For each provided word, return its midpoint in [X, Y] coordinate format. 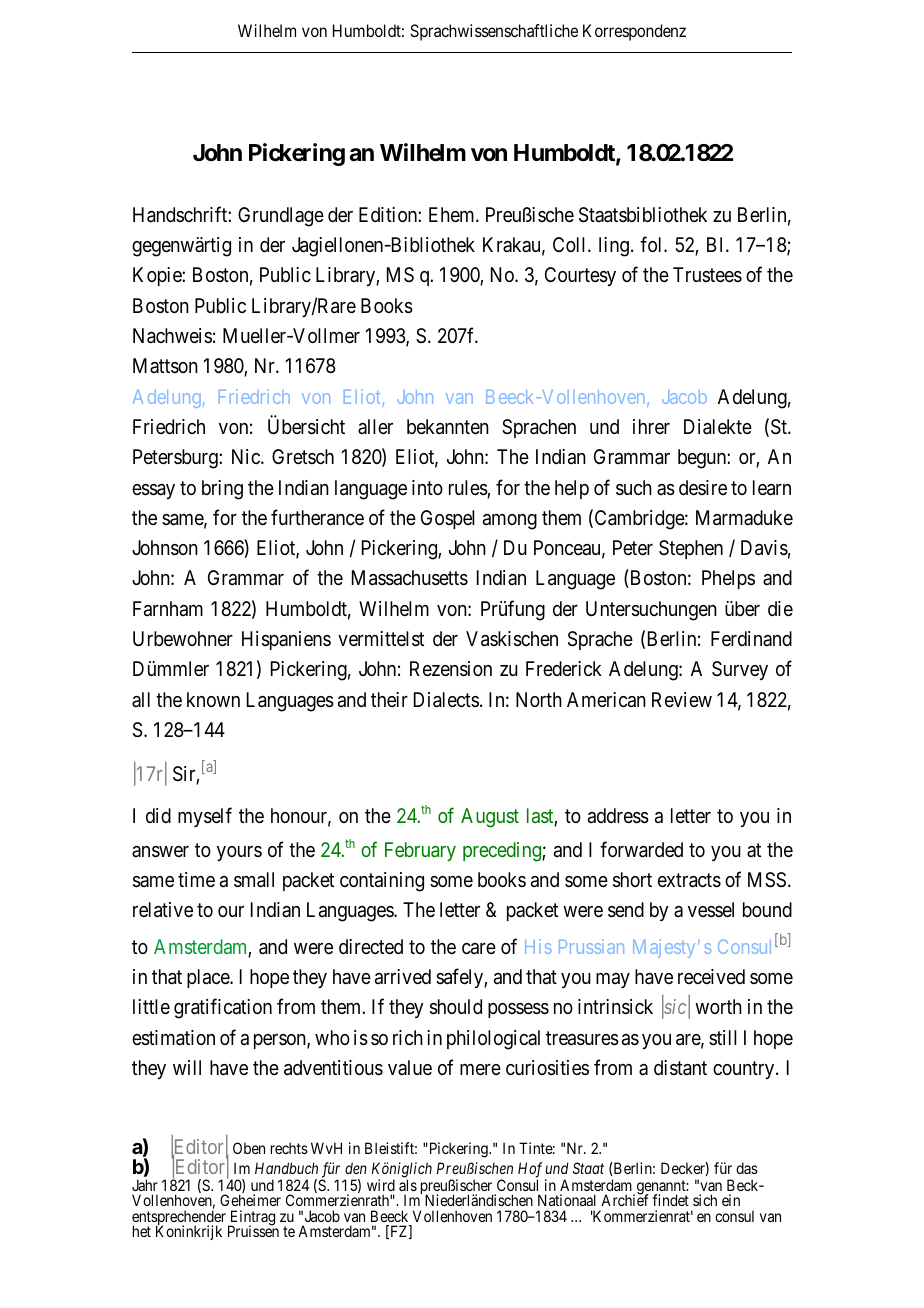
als [408, 1185]
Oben [249, 1148]
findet [670, 1200]
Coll [571, 244]
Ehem [453, 214]
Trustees [707, 275]
